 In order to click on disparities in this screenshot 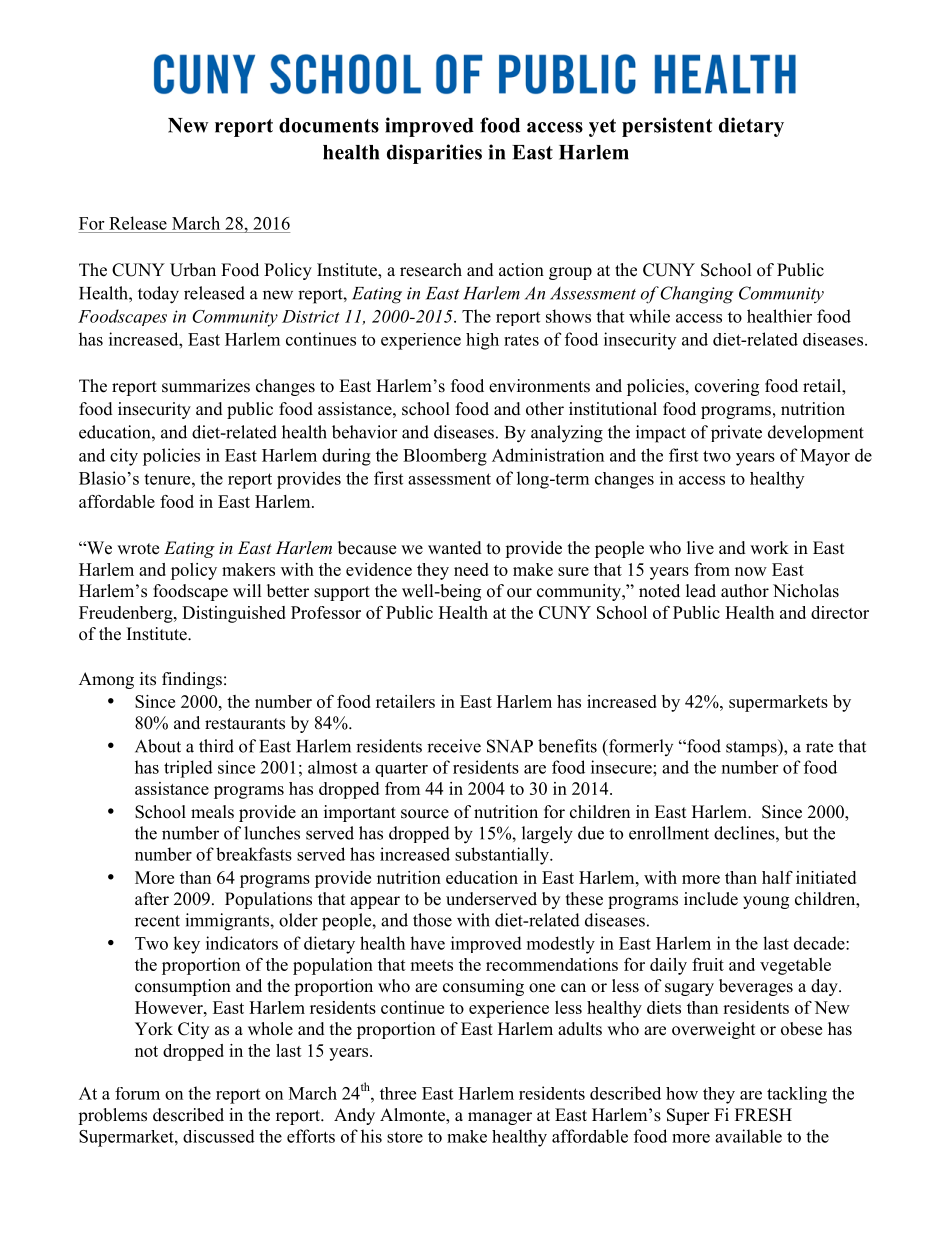, I will do `click(434, 154)`.
